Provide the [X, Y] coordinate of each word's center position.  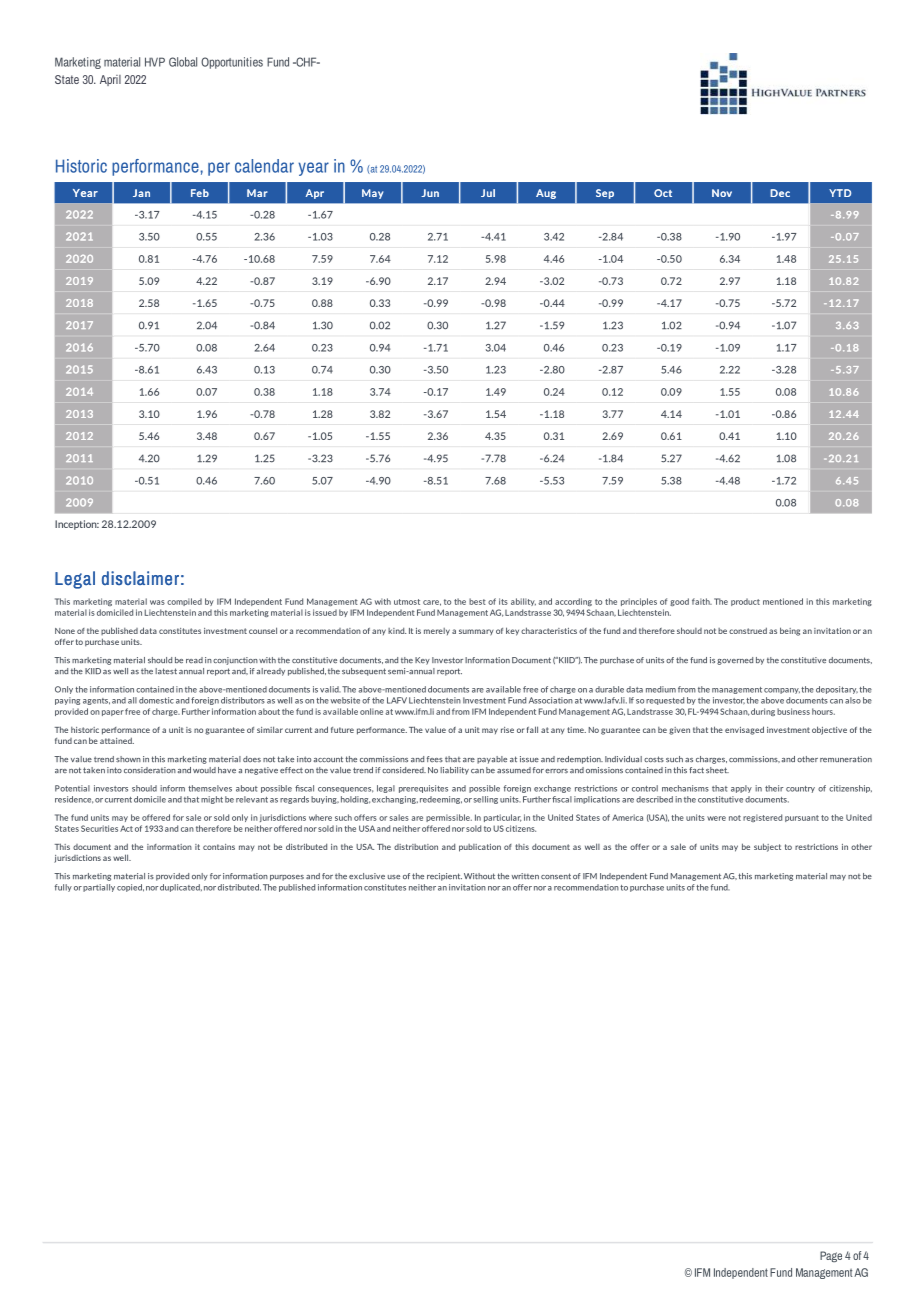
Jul [488, 193]
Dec [780, 193]
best [477, 601]
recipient [444, 877]
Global [183, 62]
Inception [77, 525]
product [745, 602]
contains [219, 847]
